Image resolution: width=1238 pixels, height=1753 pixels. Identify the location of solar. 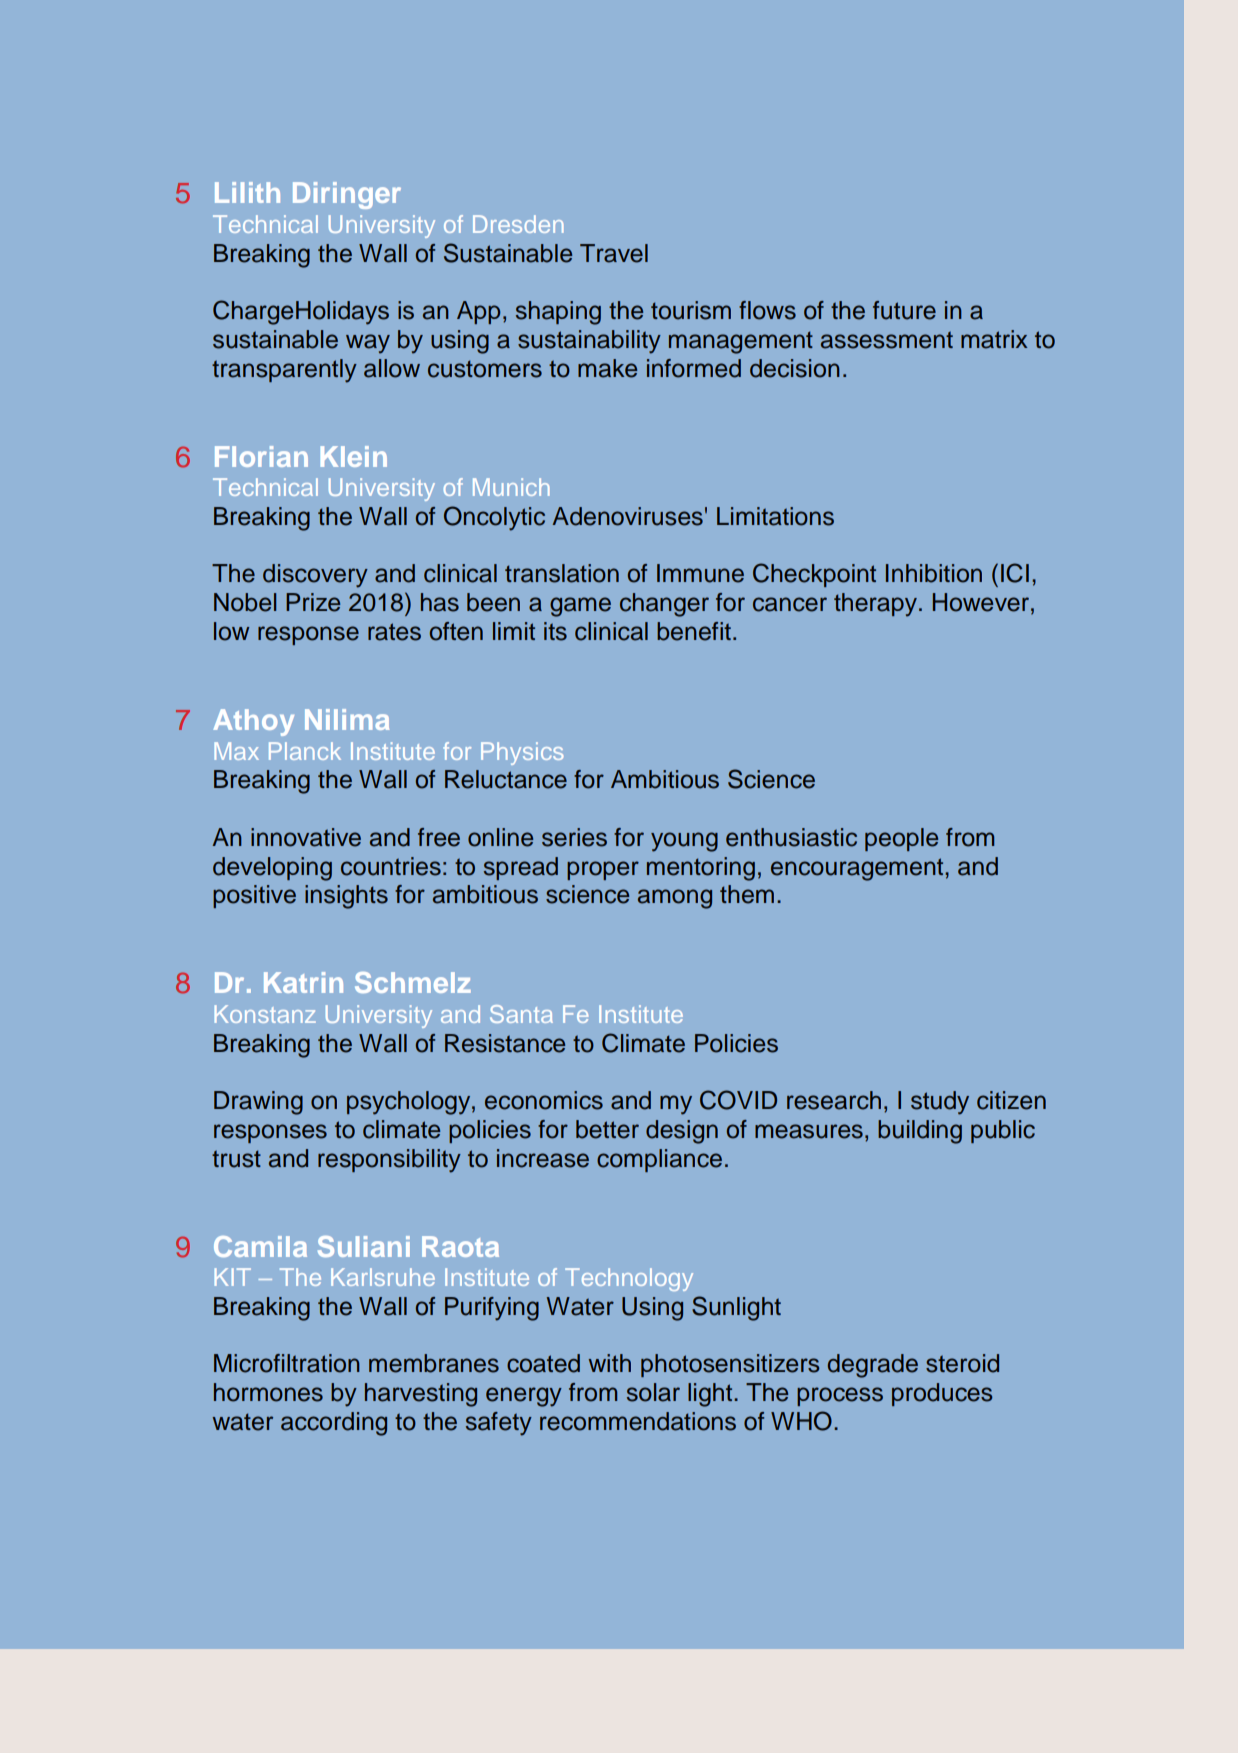
(653, 1392).
